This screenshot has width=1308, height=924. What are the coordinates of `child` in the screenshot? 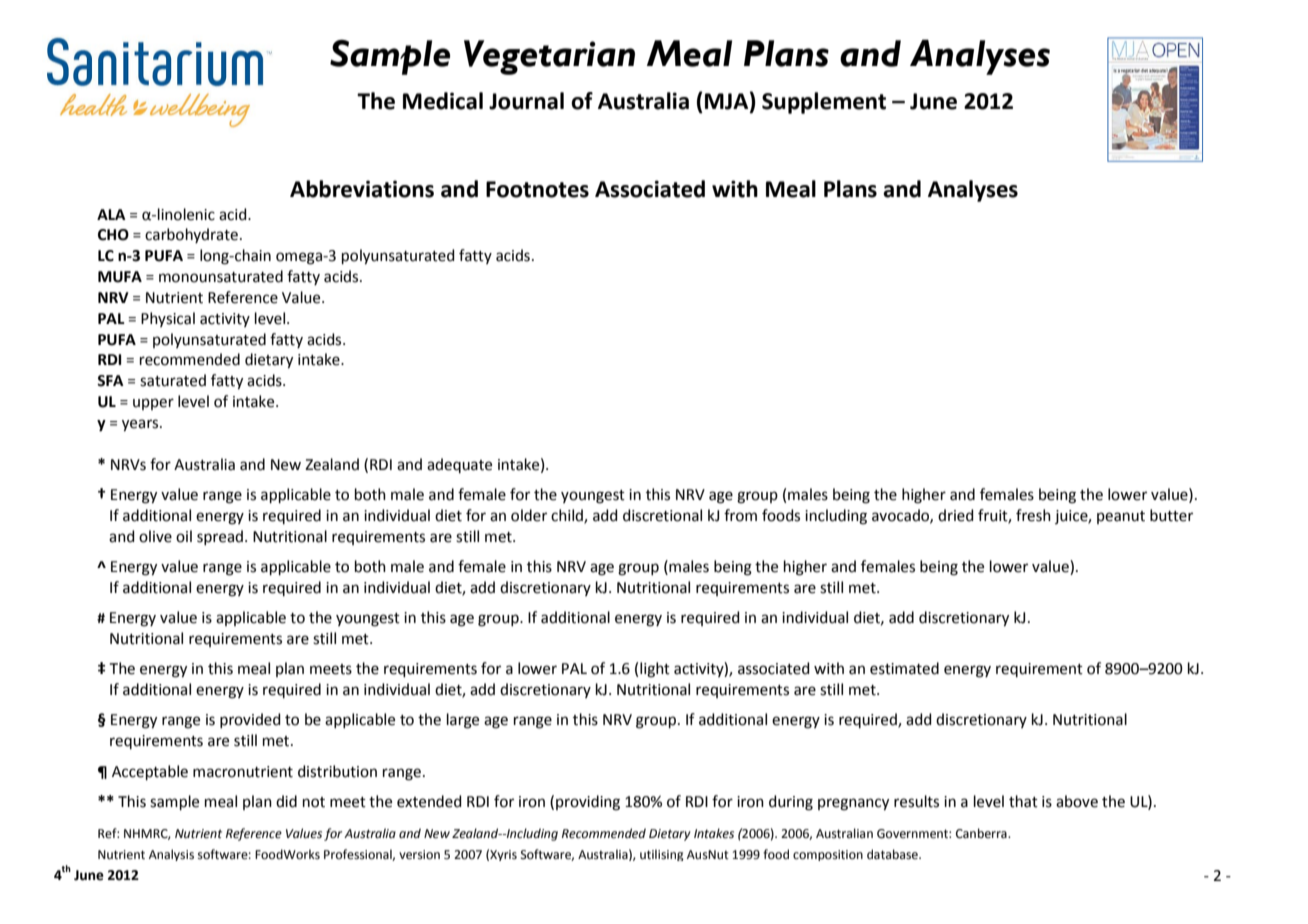 It's located at (568, 516).
